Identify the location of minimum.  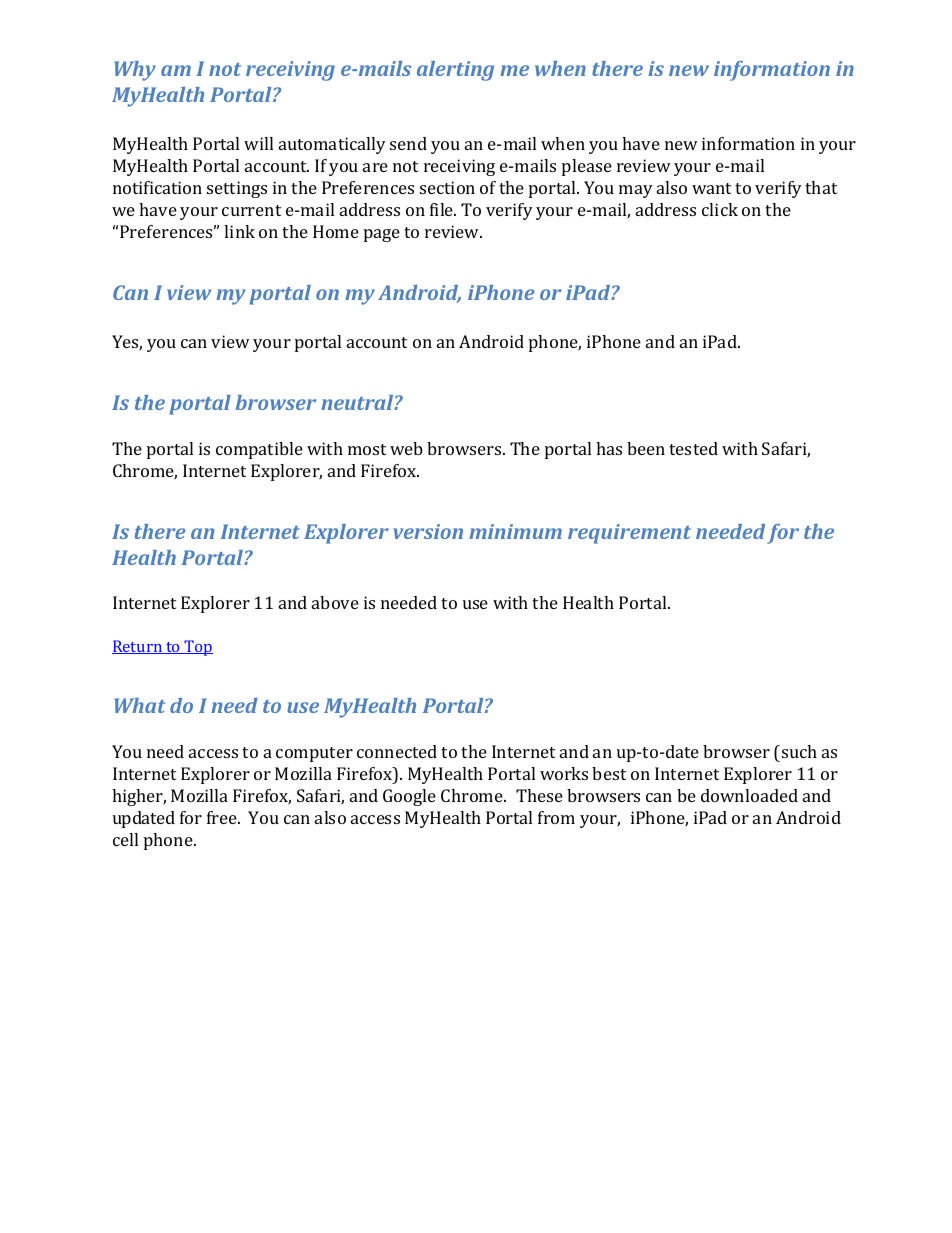
(515, 531).
